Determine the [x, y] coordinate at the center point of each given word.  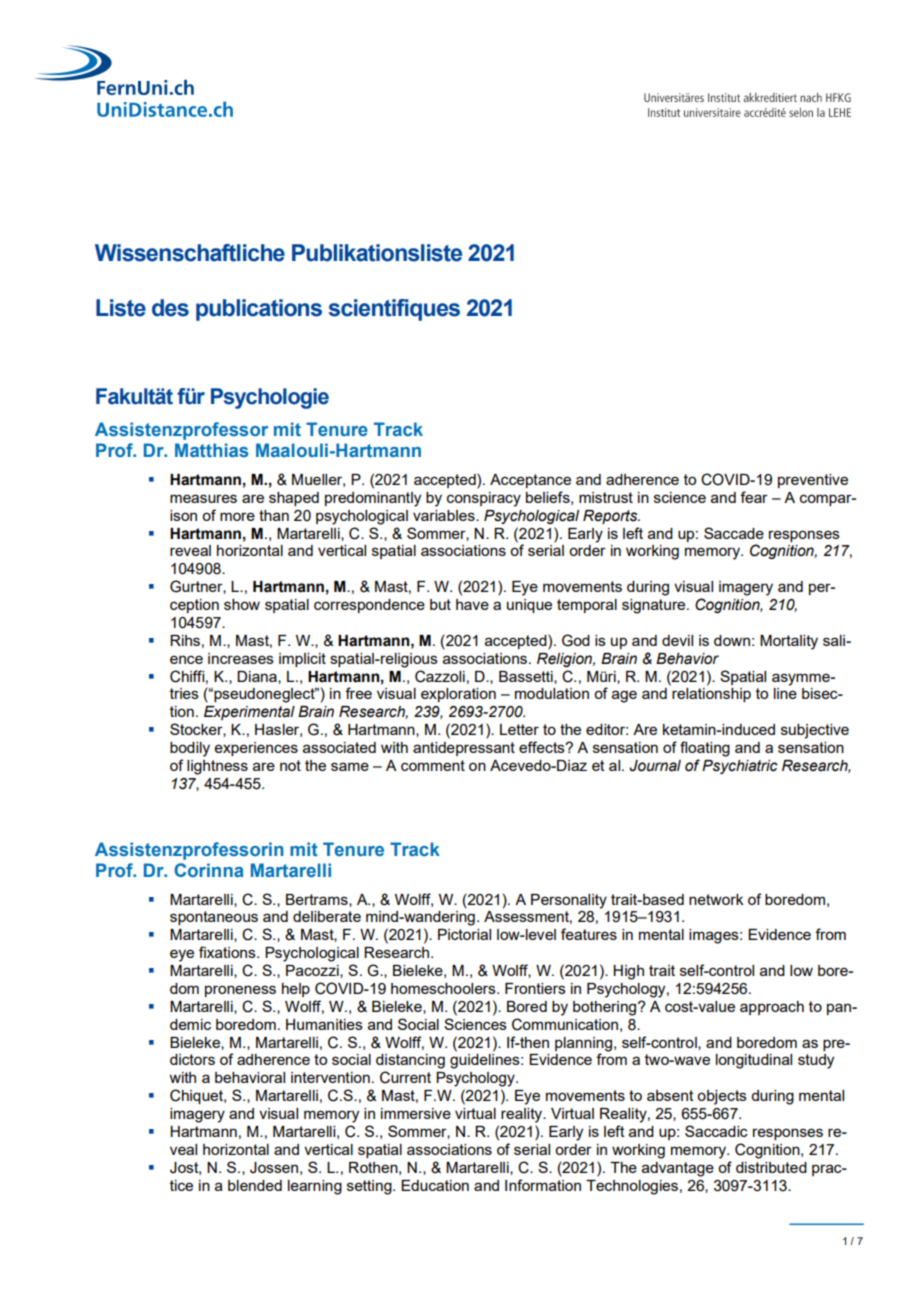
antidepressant [464, 749]
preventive [813, 481]
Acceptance [530, 481]
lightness [217, 767]
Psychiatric [740, 767]
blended [255, 1185]
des [170, 308]
